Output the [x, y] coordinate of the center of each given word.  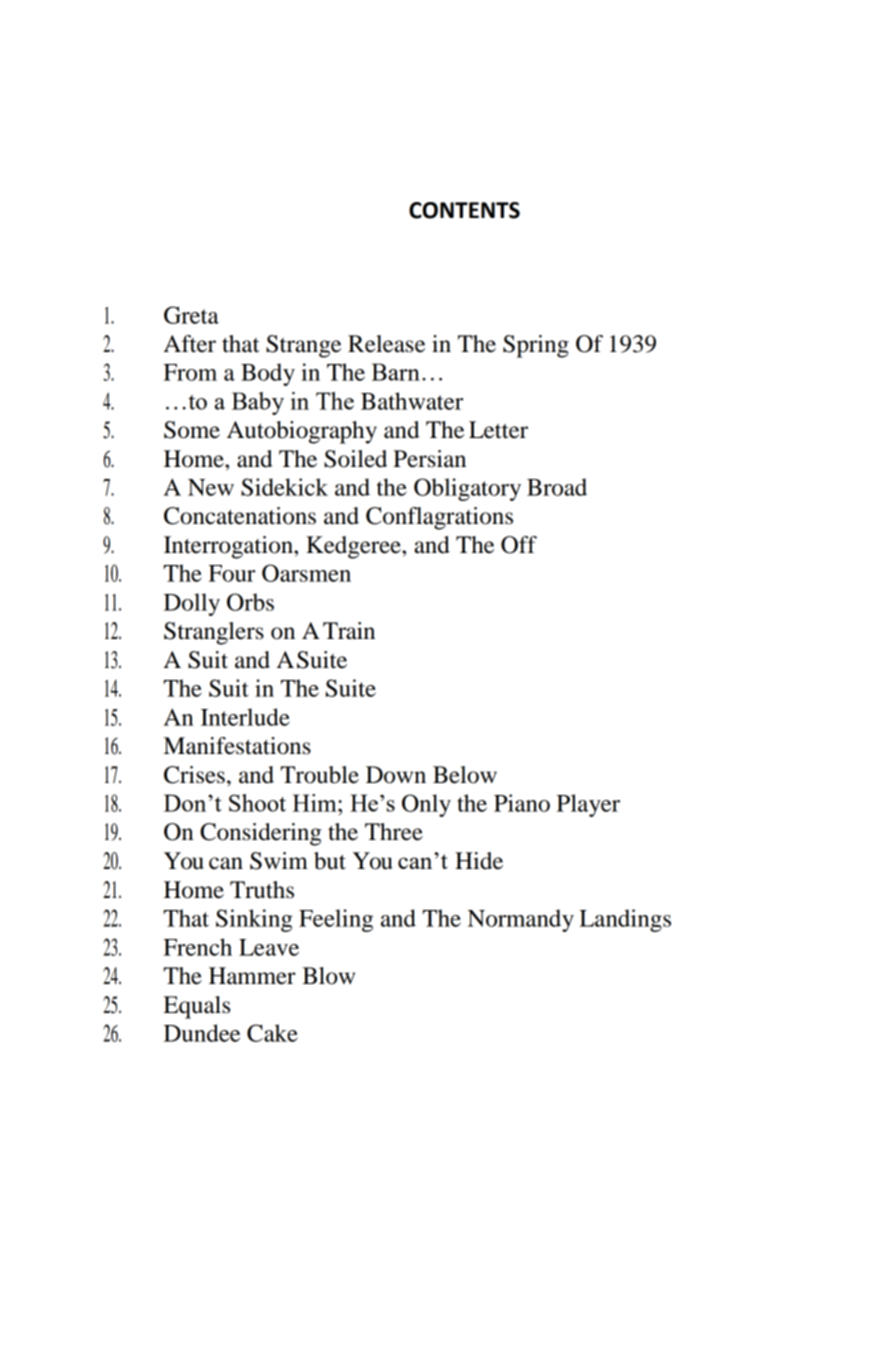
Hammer [252, 976]
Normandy [521, 920]
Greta [191, 315]
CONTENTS [464, 210]
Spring [536, 346]
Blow [328, 976]
